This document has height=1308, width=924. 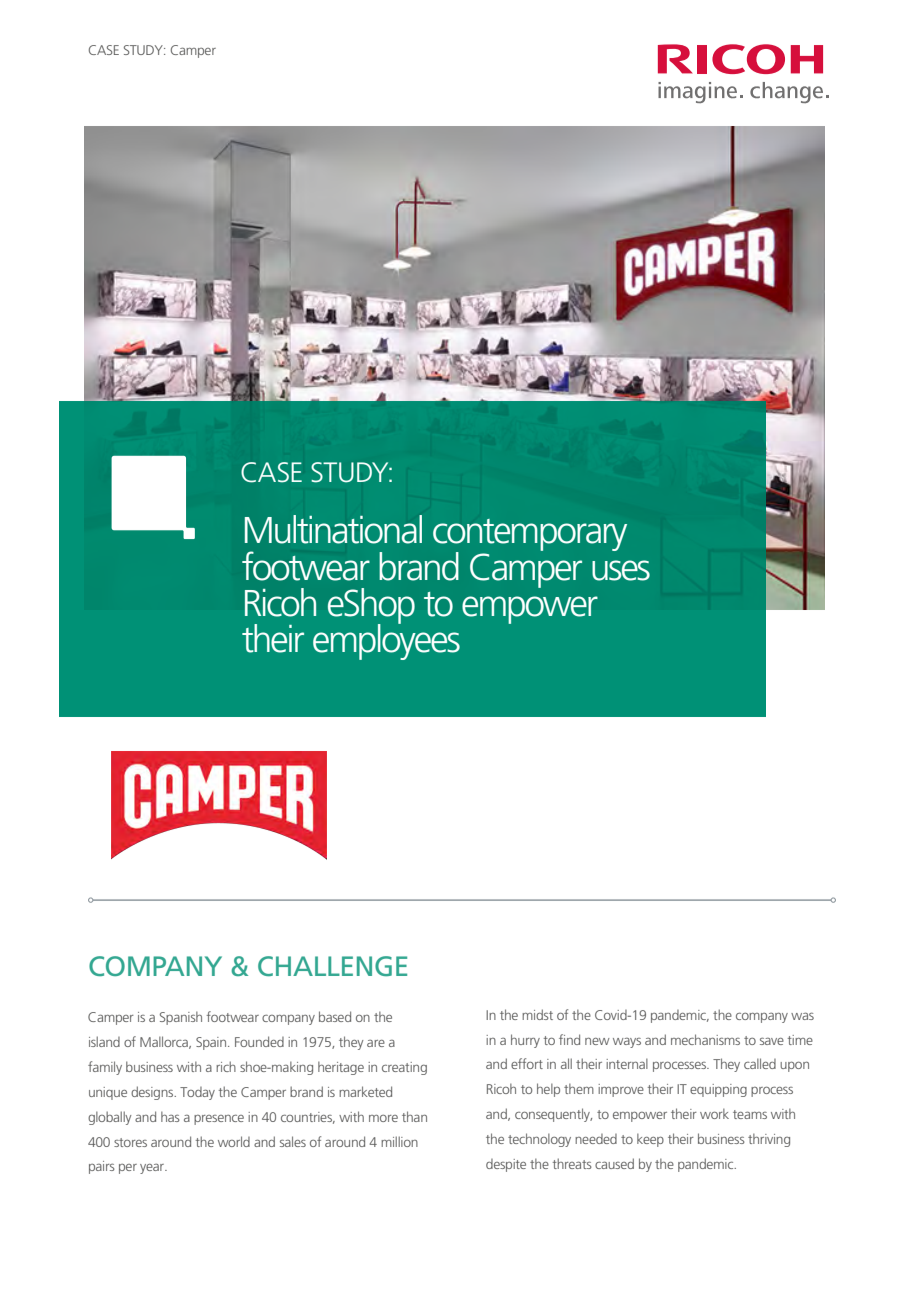 I want to click on million, so click(x=399, y=1141).
